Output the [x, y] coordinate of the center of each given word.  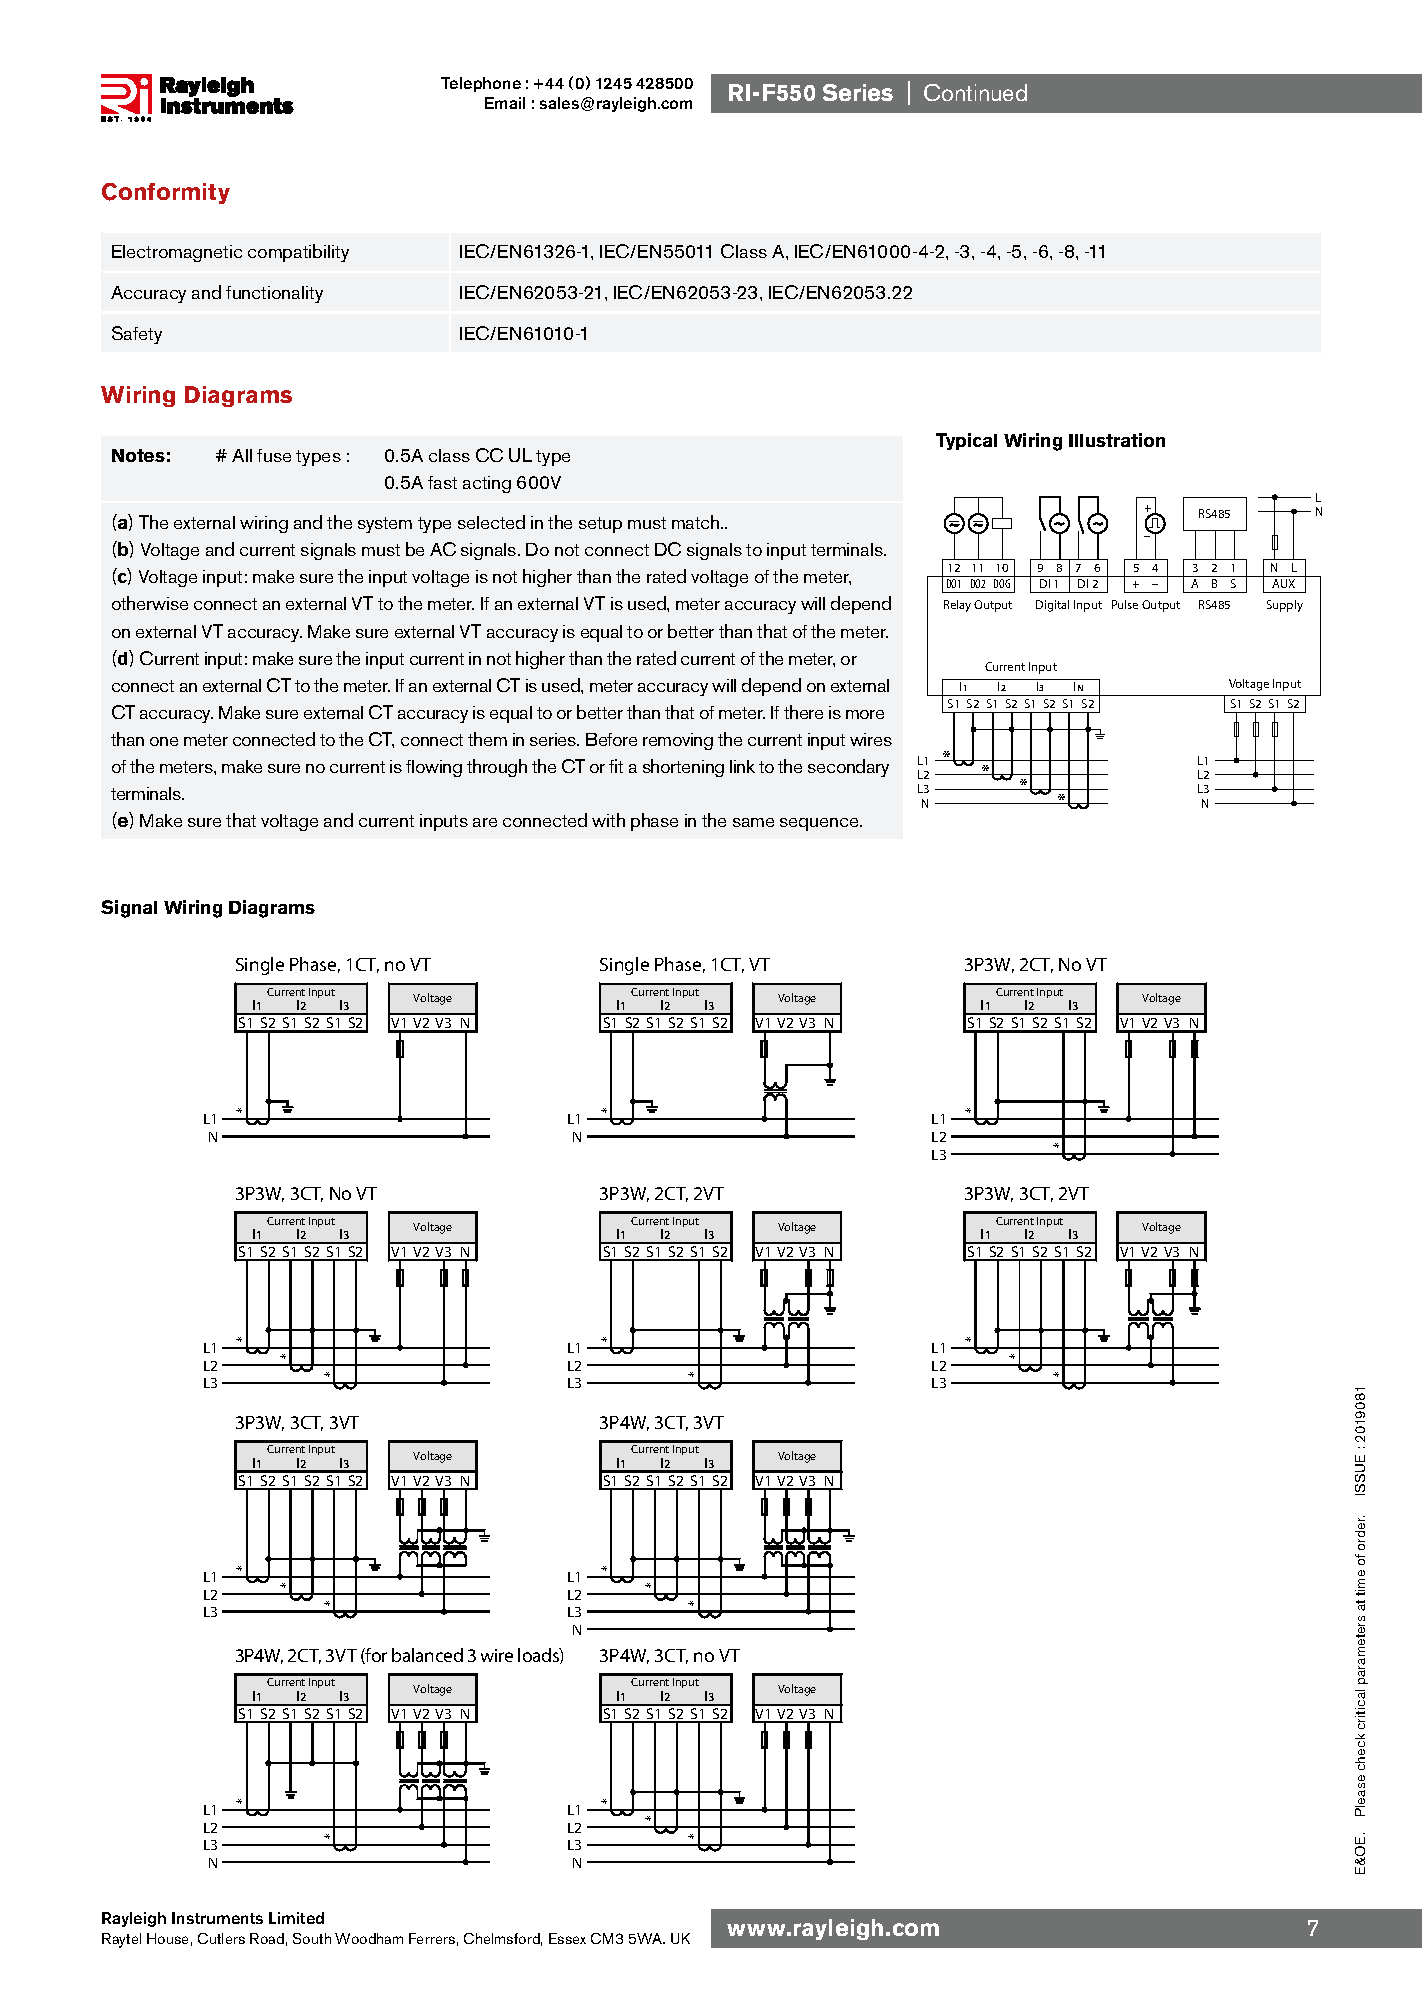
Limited [296, 1918]
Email [505, 103]
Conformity [166, 193]
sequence [820, 824]
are [485, 822]
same [753, 822]
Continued [975, 92]
